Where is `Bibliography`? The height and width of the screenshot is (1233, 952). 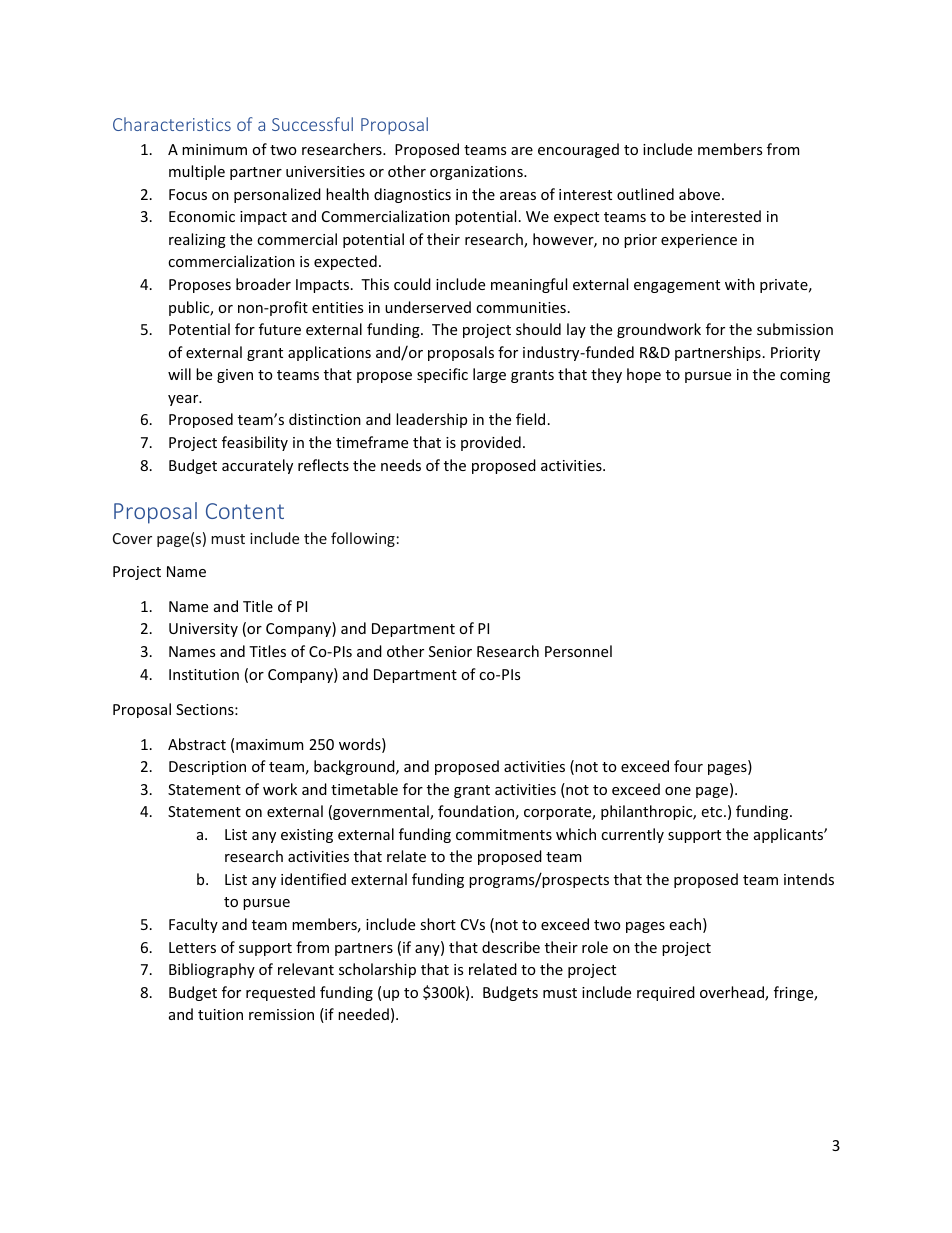
Bibliography is located at coordinates (212, 970).
